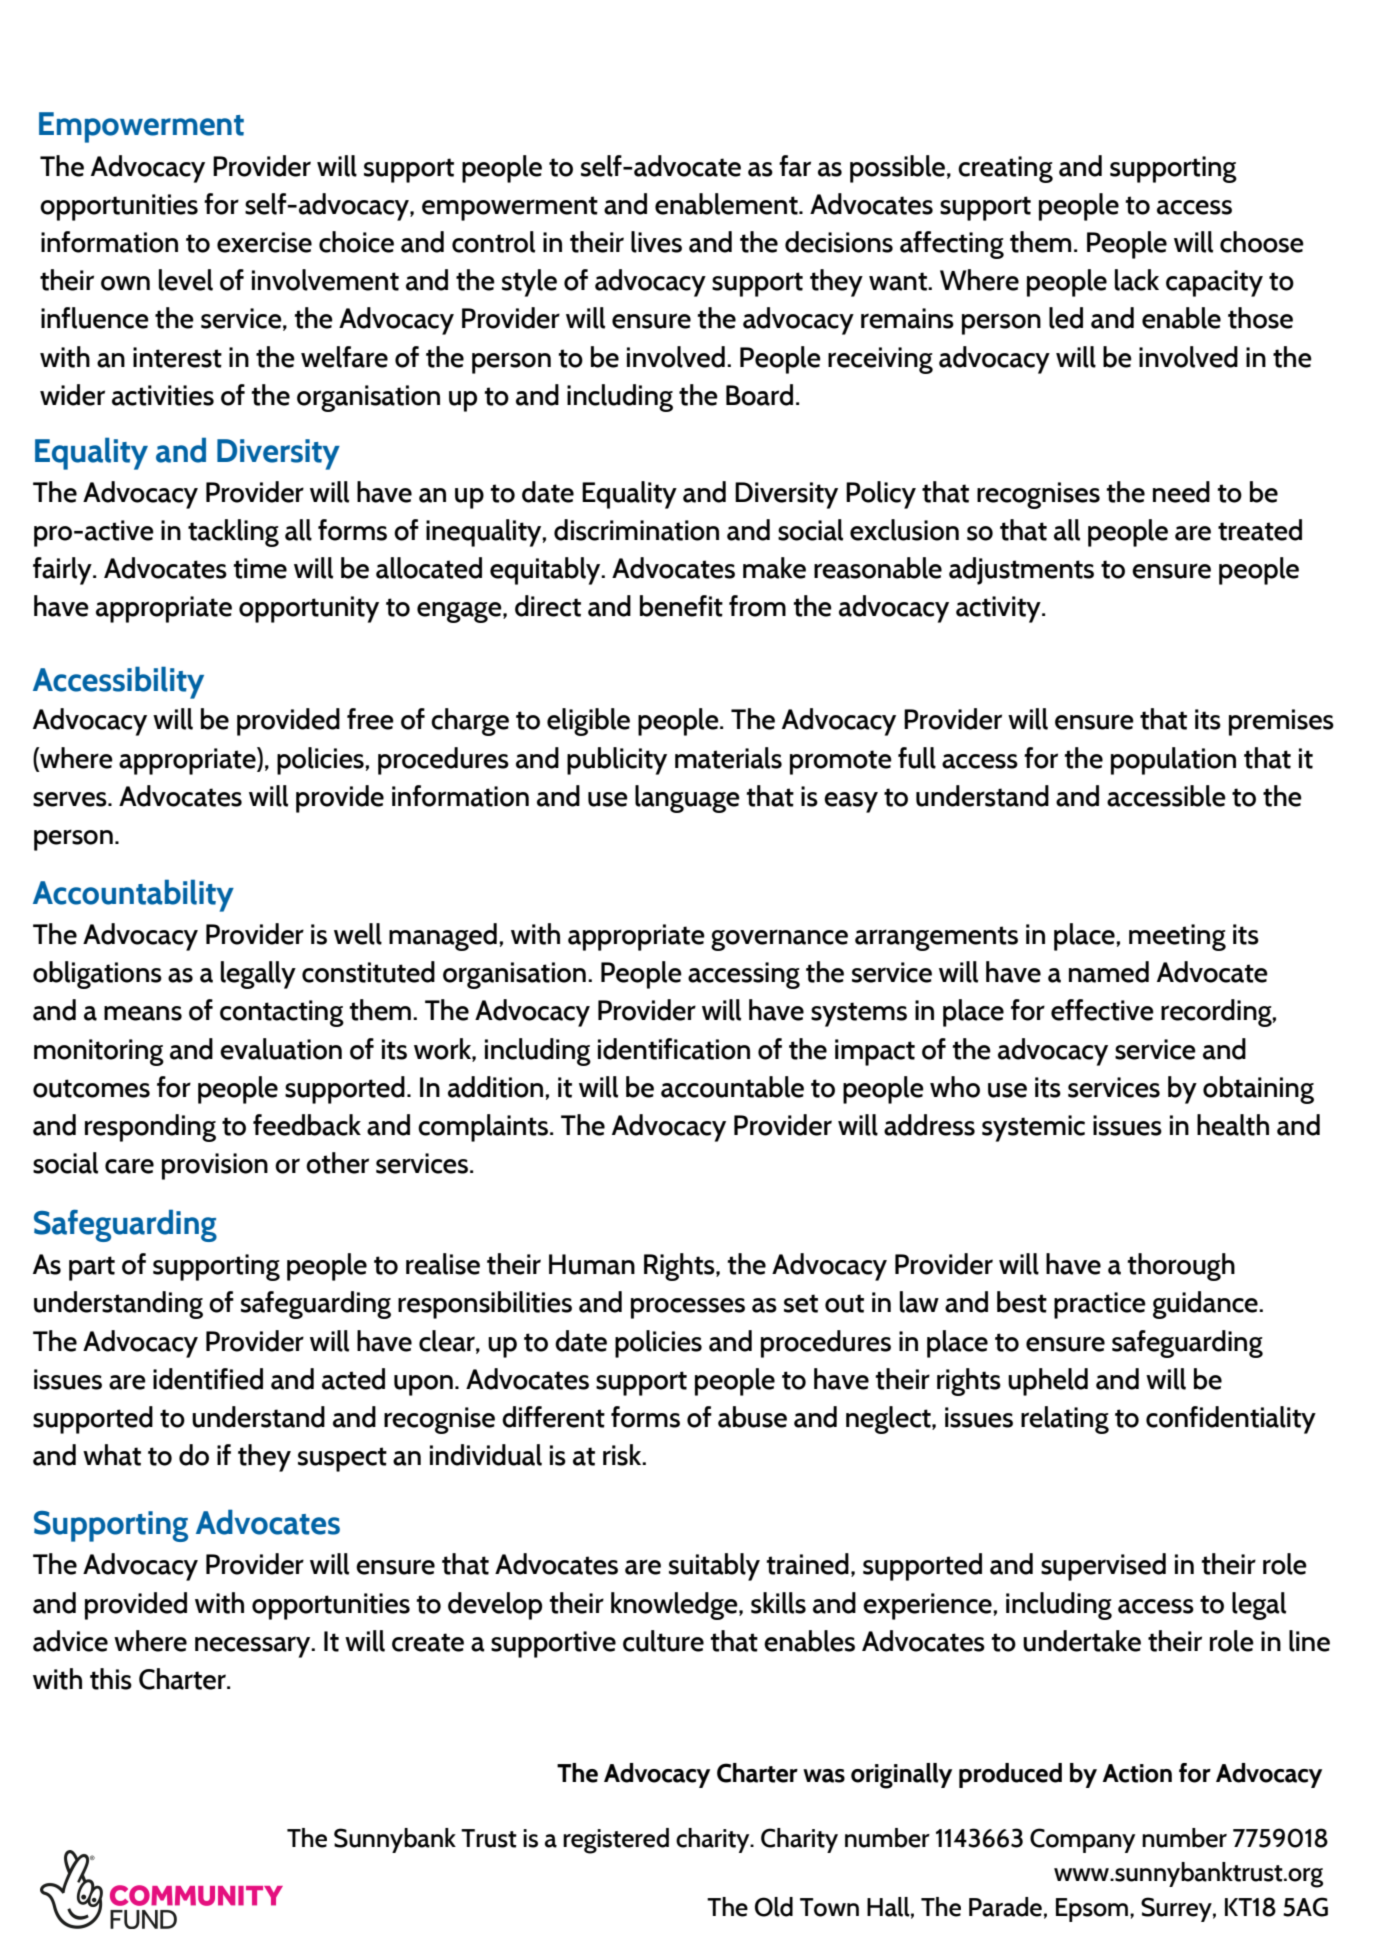  Describe the element at coordinates (111, 1679) in the page. I see `this` at that location.
